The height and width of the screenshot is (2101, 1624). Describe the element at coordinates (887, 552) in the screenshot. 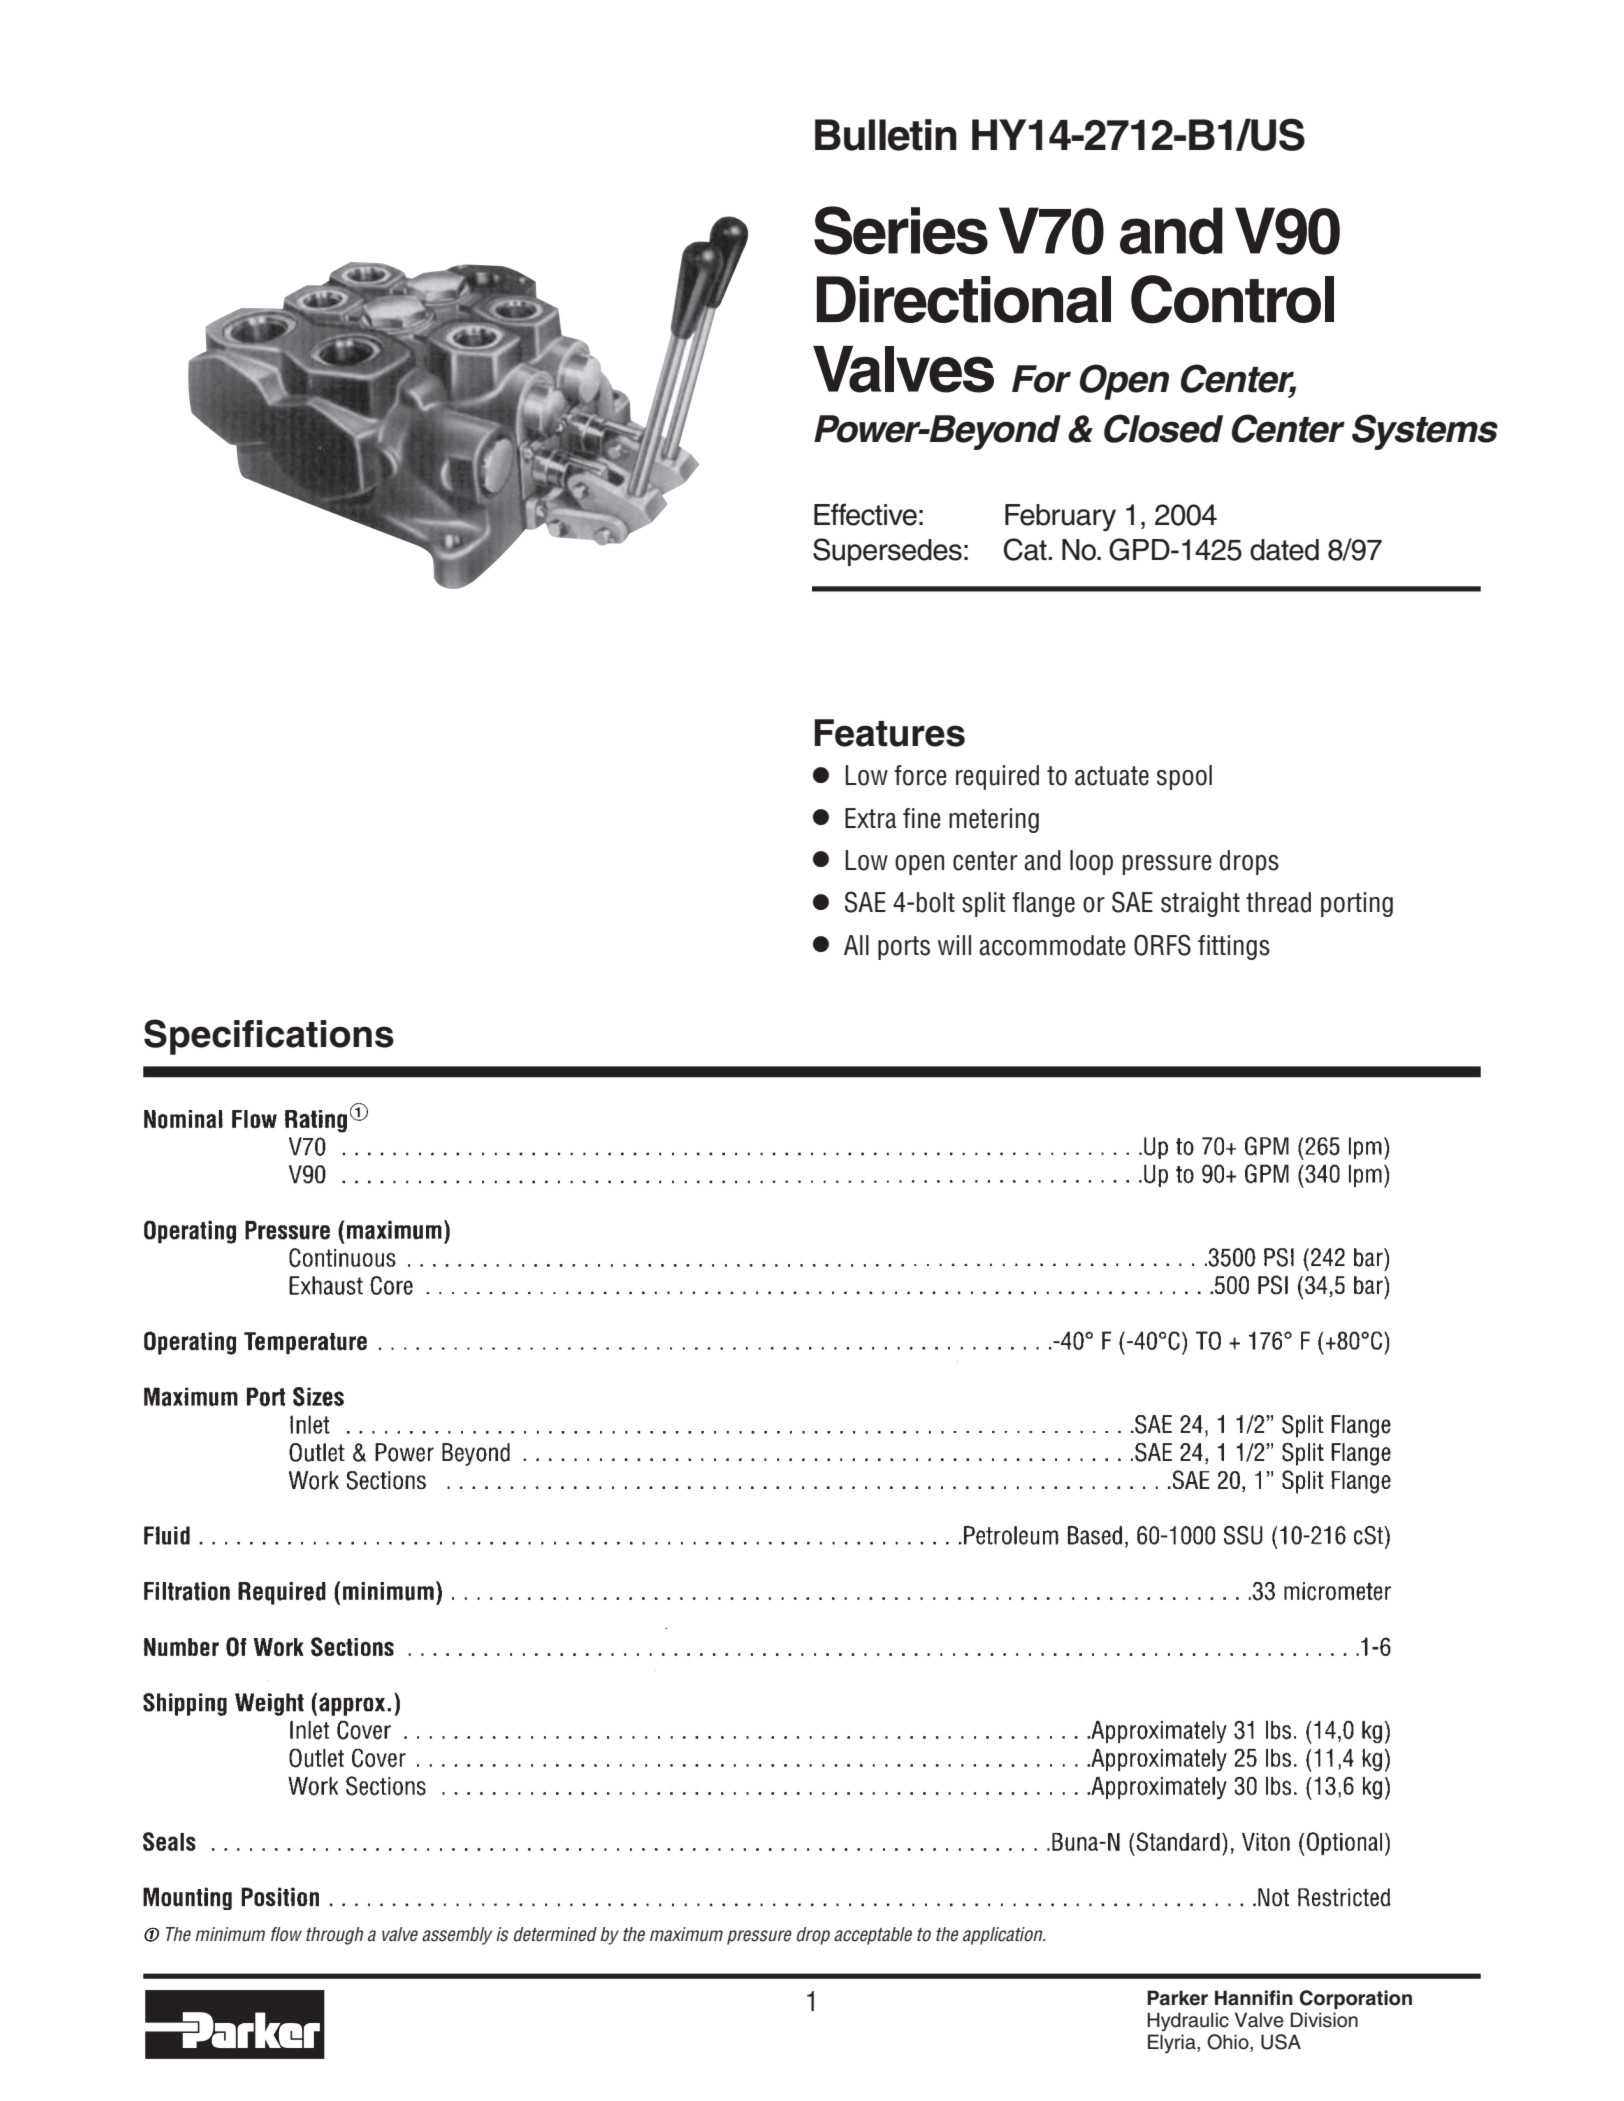

I see `Supersedes` at that location.
